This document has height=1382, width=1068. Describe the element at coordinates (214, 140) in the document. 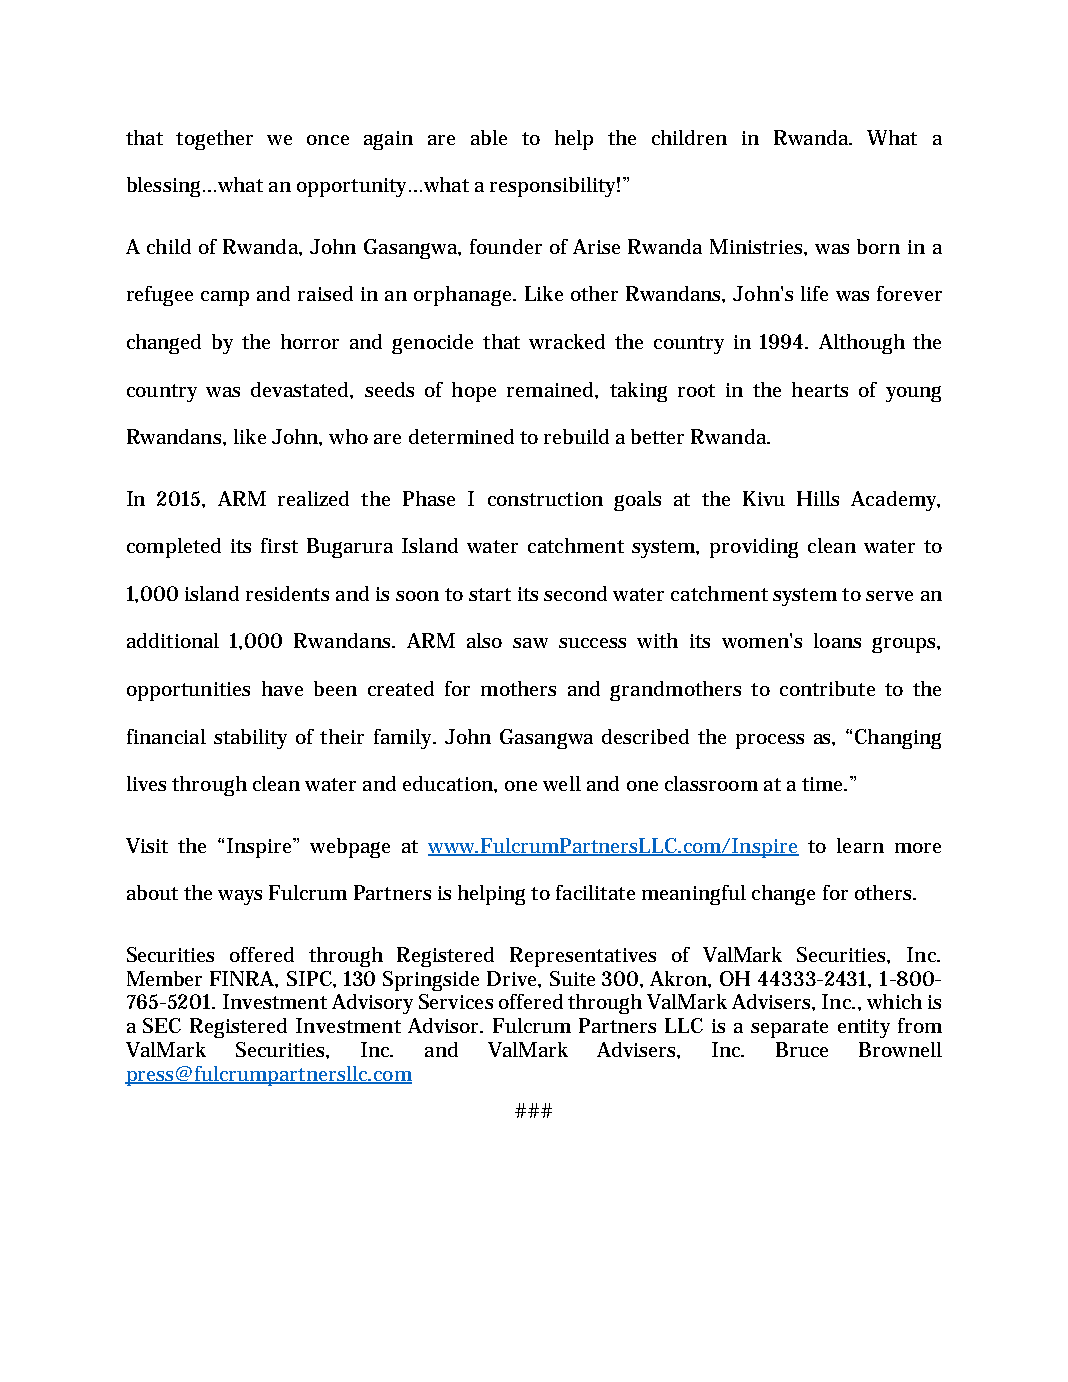

I see `together` at that location.
